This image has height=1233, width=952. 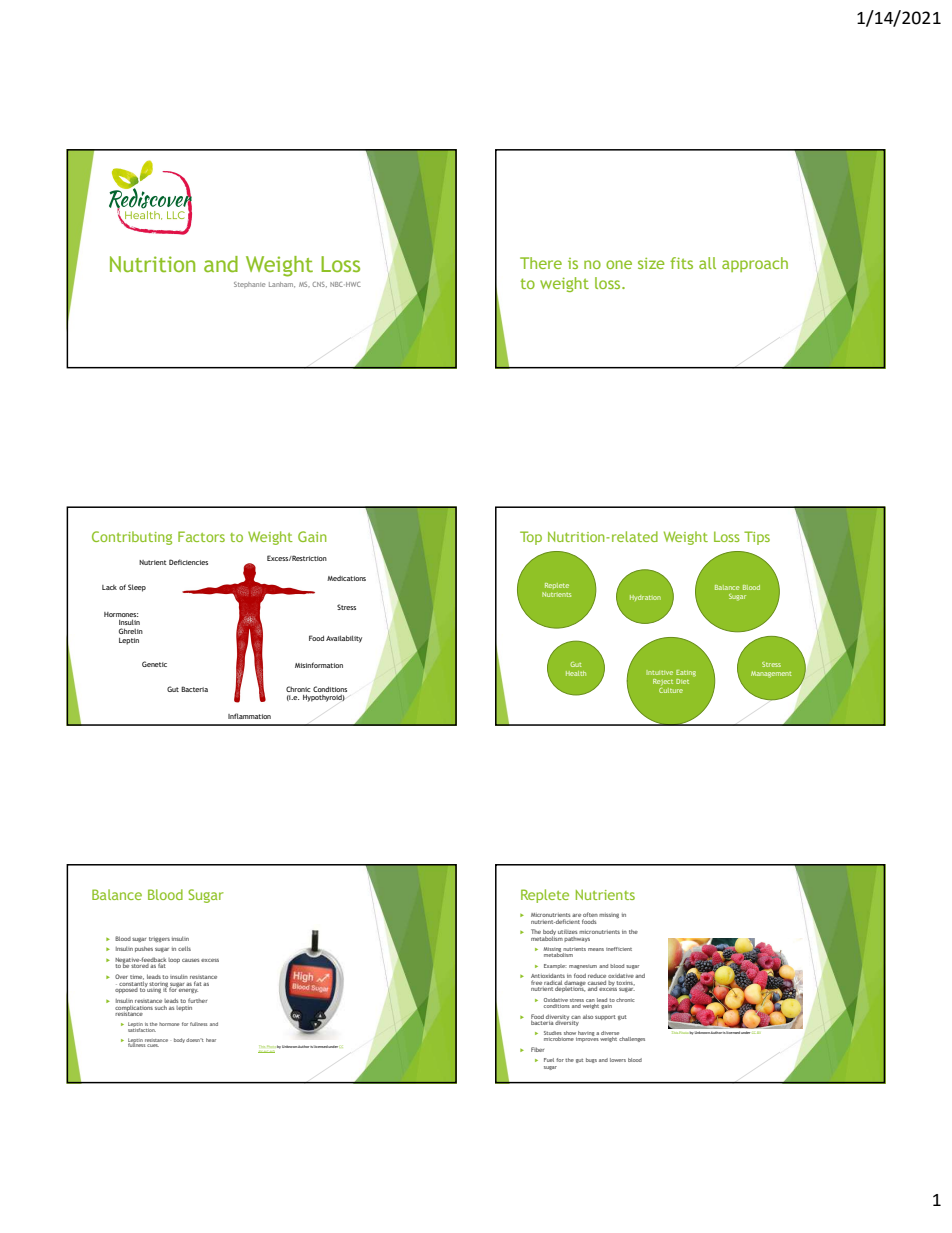 What do you see at coordinates (159, 939) in the image?
I see `triggers` at bounding box center [159, 939].
